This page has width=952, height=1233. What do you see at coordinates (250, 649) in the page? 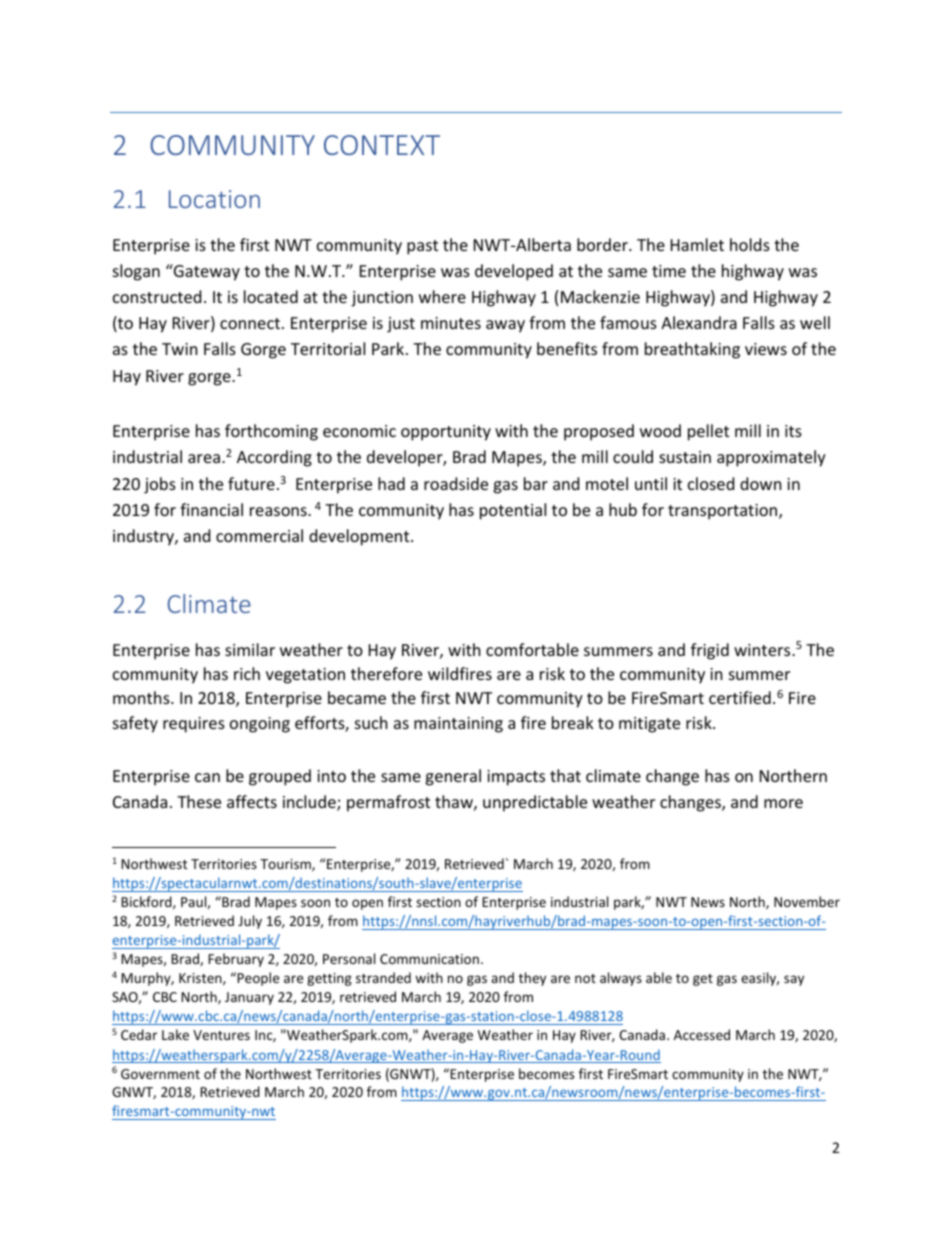
I see `similar` at bounding box center [250, 649].
